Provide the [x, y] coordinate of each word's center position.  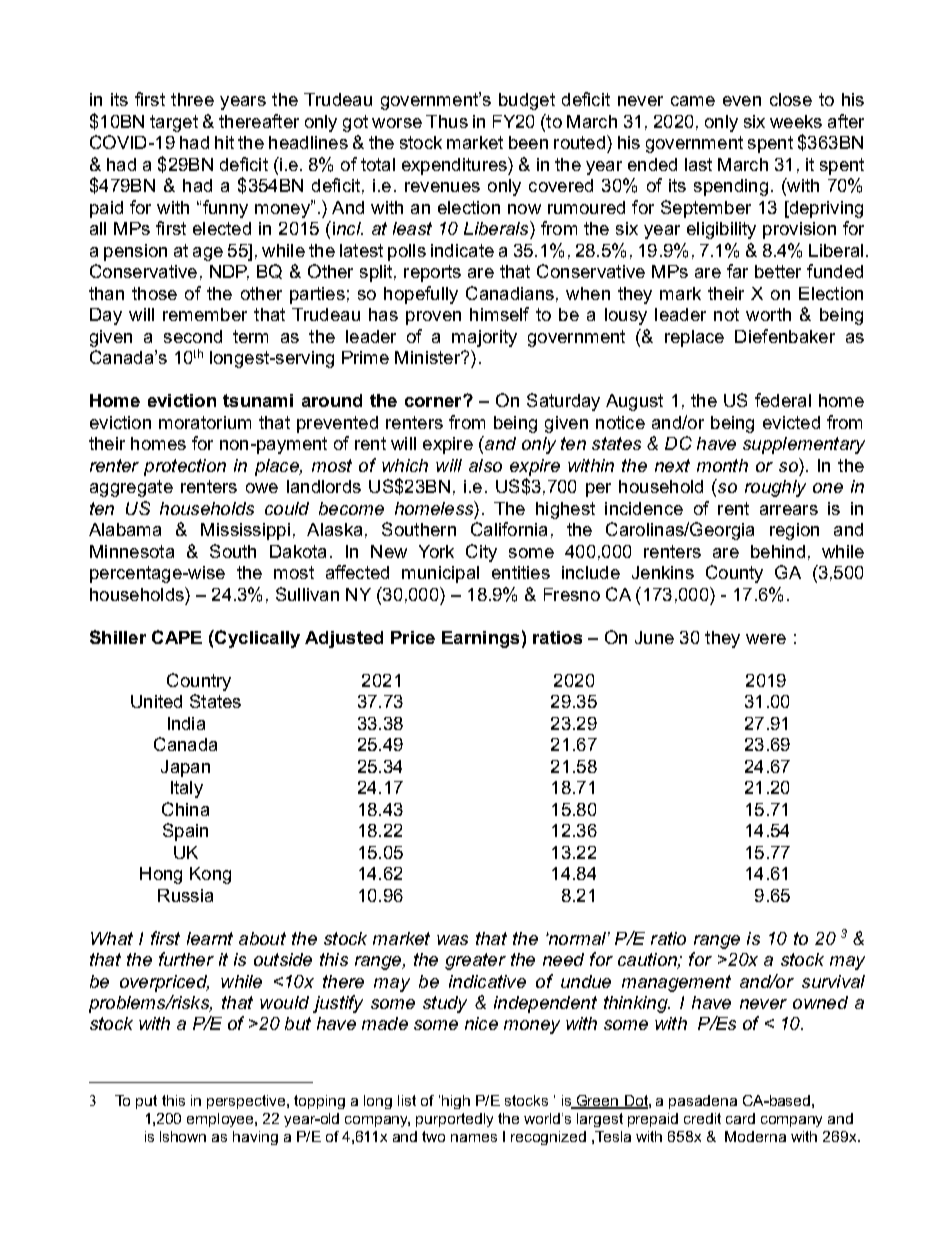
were [766, 639]
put [146, 1102]
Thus [447, 121]
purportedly [454, 1120]
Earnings [480, 639]
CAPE [177, 637]
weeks [796, 121]
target [174, 123]
